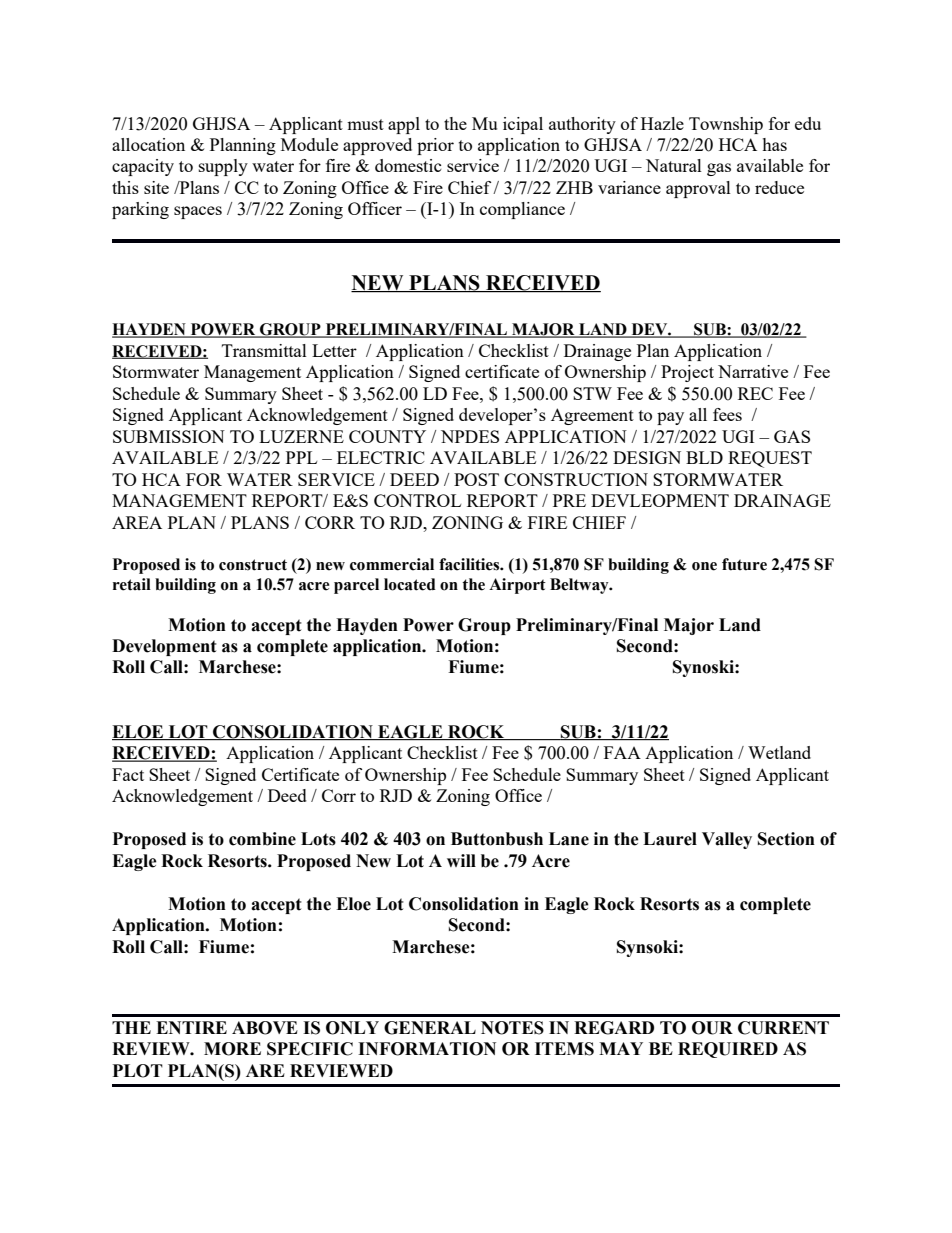 This screenshot has height=1233, width=952. I want to click on supply, so click(223, 167).
